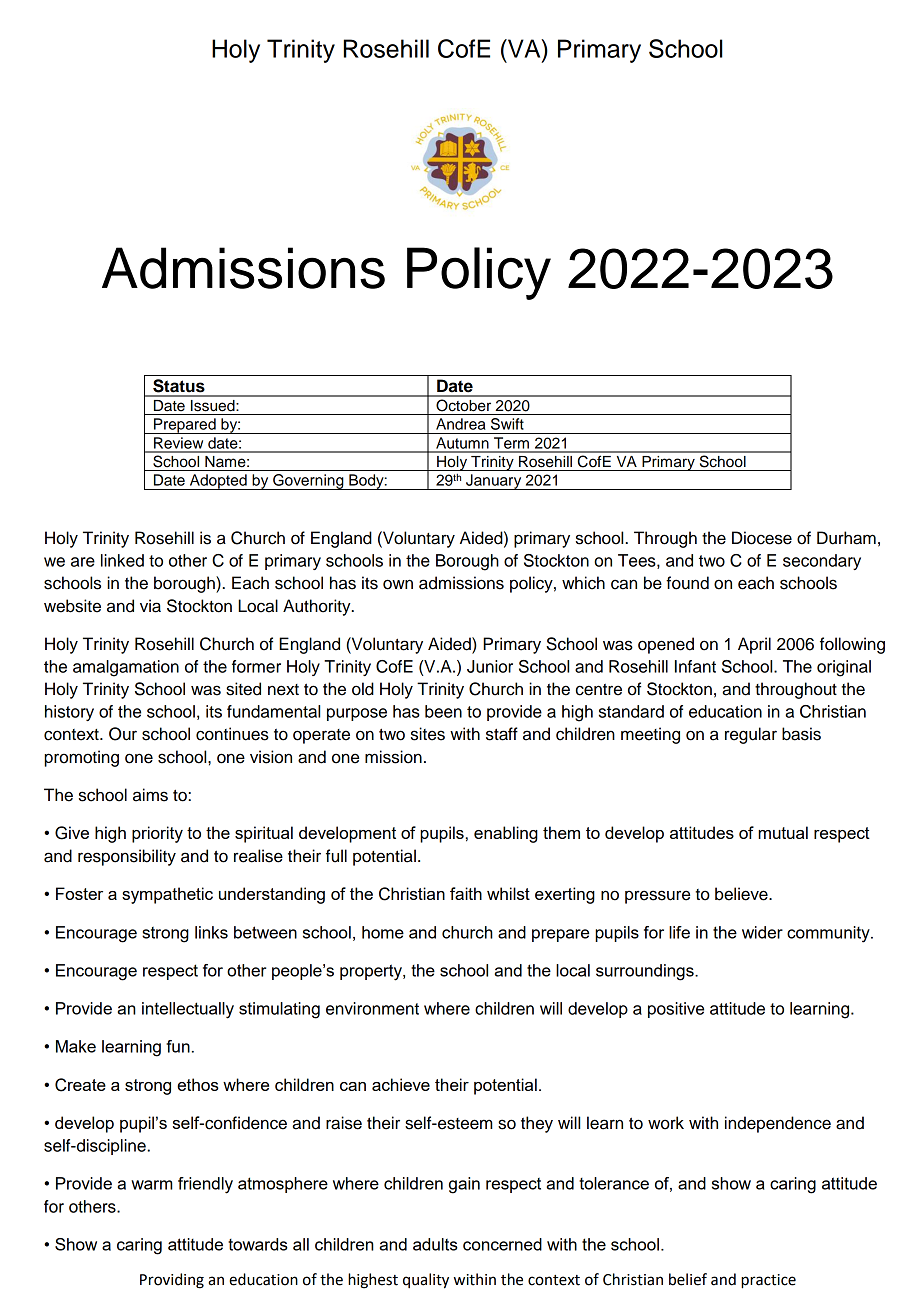  What do you see at coordinates (167, 895) in the screenshot?
I see `sympathetic` at bounding box center [167, 895].
